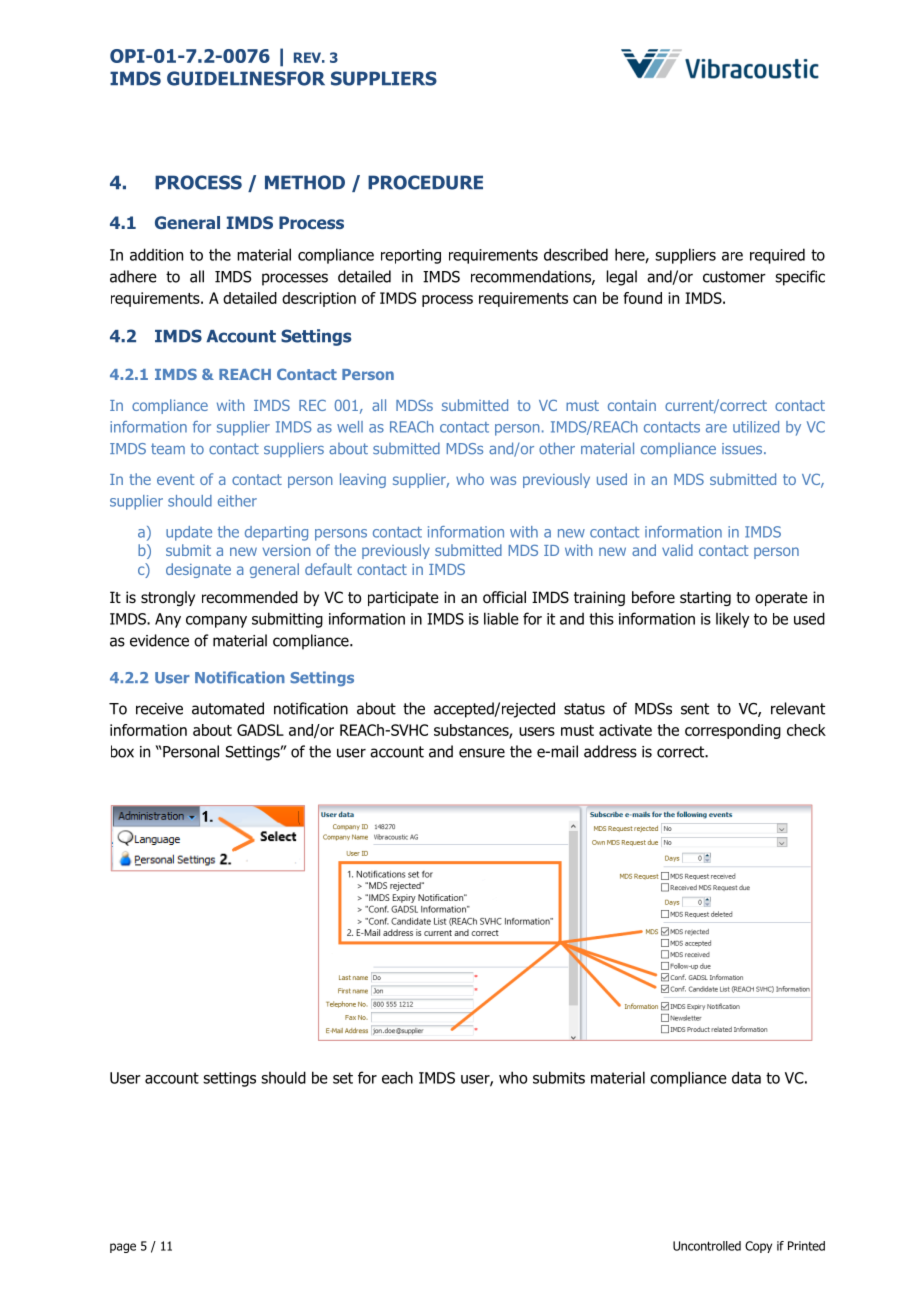 Image resolution: width=924 pixels, height=1308 pixels. I want to click on PROCEDURE, so click(425, 182).
